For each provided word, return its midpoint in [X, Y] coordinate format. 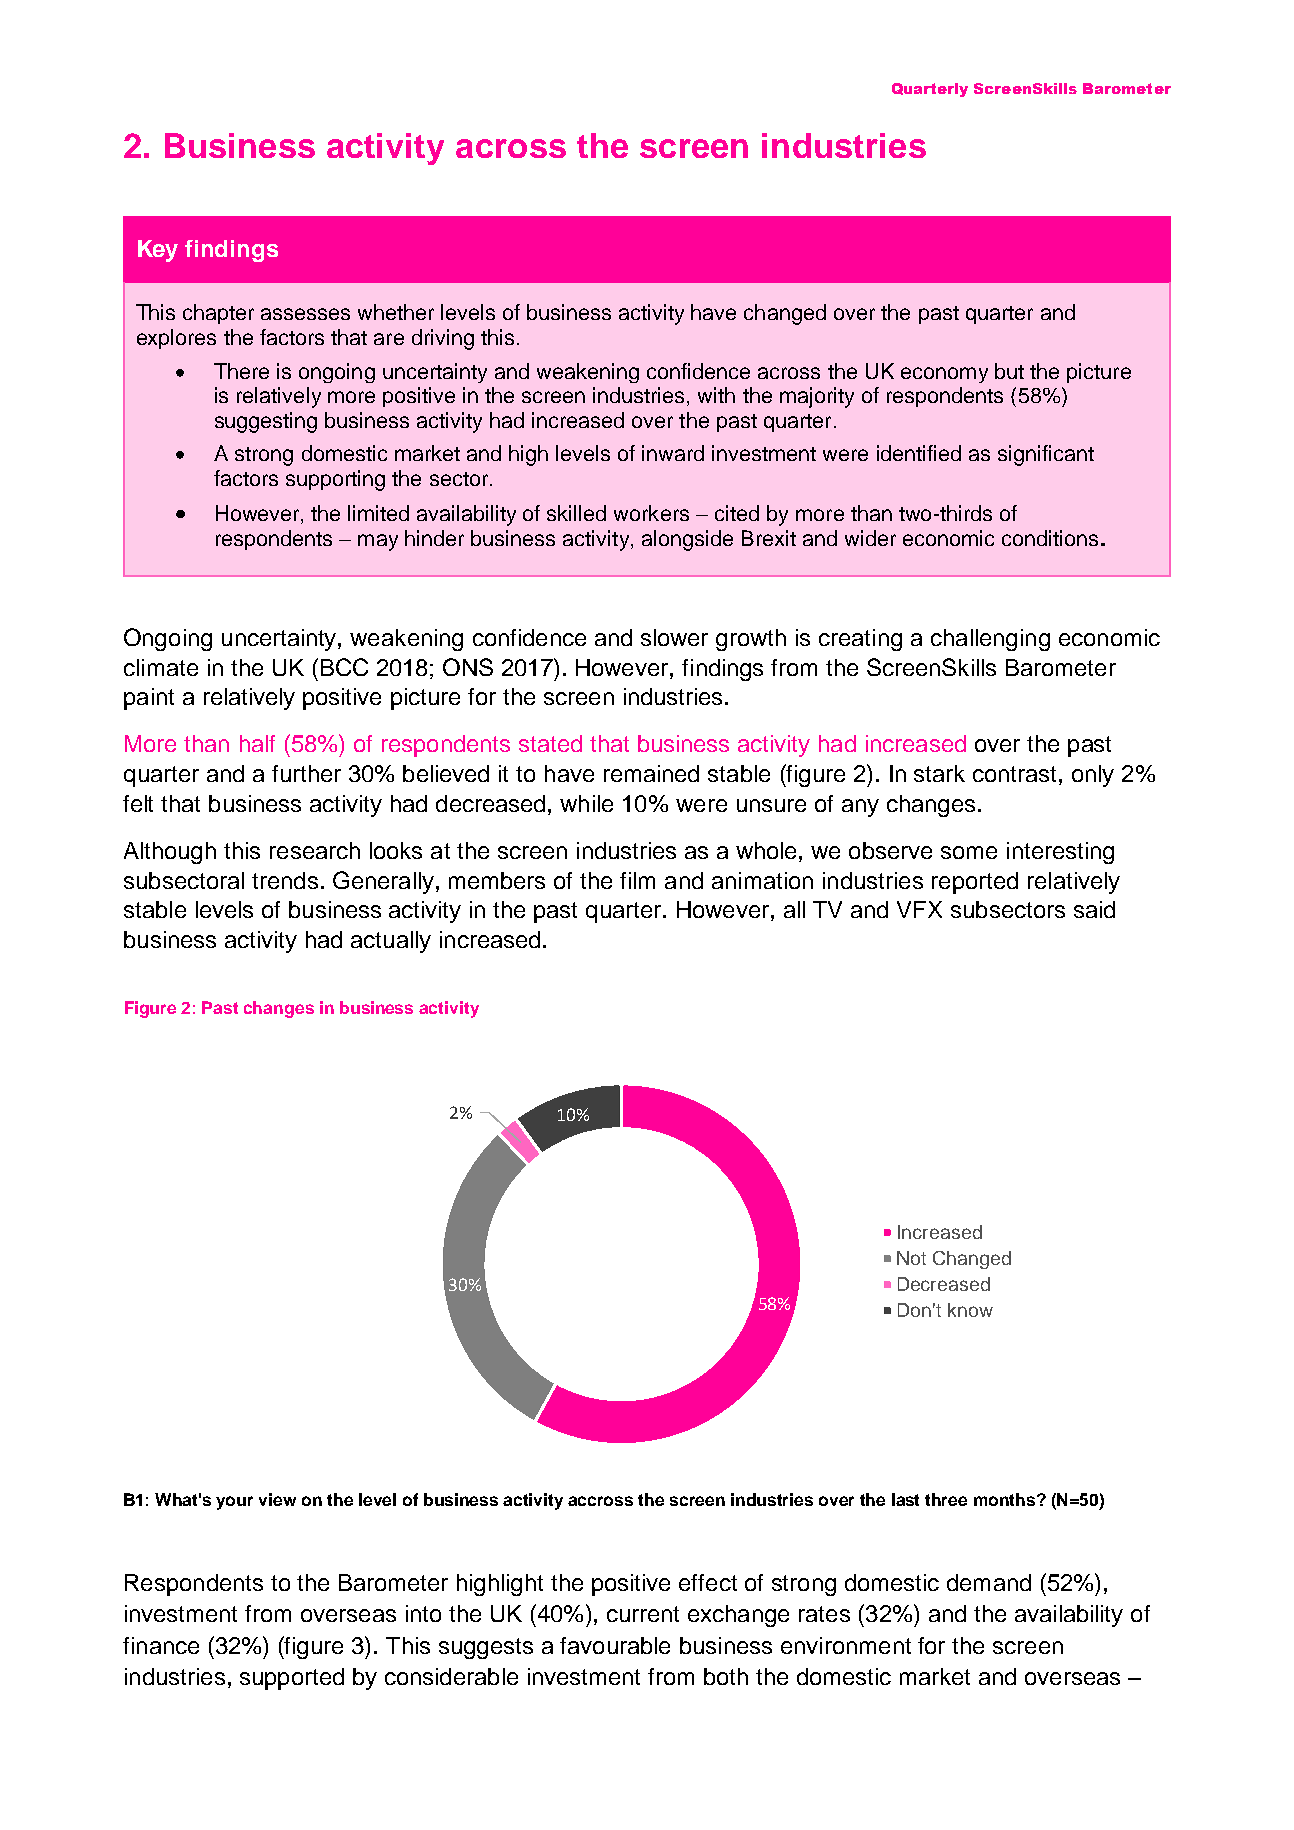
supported [292, 1679]
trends [285, 880]
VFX [919, 909]
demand [989, 1582]
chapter [218, 314]
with [716, 395]
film [637, 880]
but [1009, 371]
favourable [615, 1645]
